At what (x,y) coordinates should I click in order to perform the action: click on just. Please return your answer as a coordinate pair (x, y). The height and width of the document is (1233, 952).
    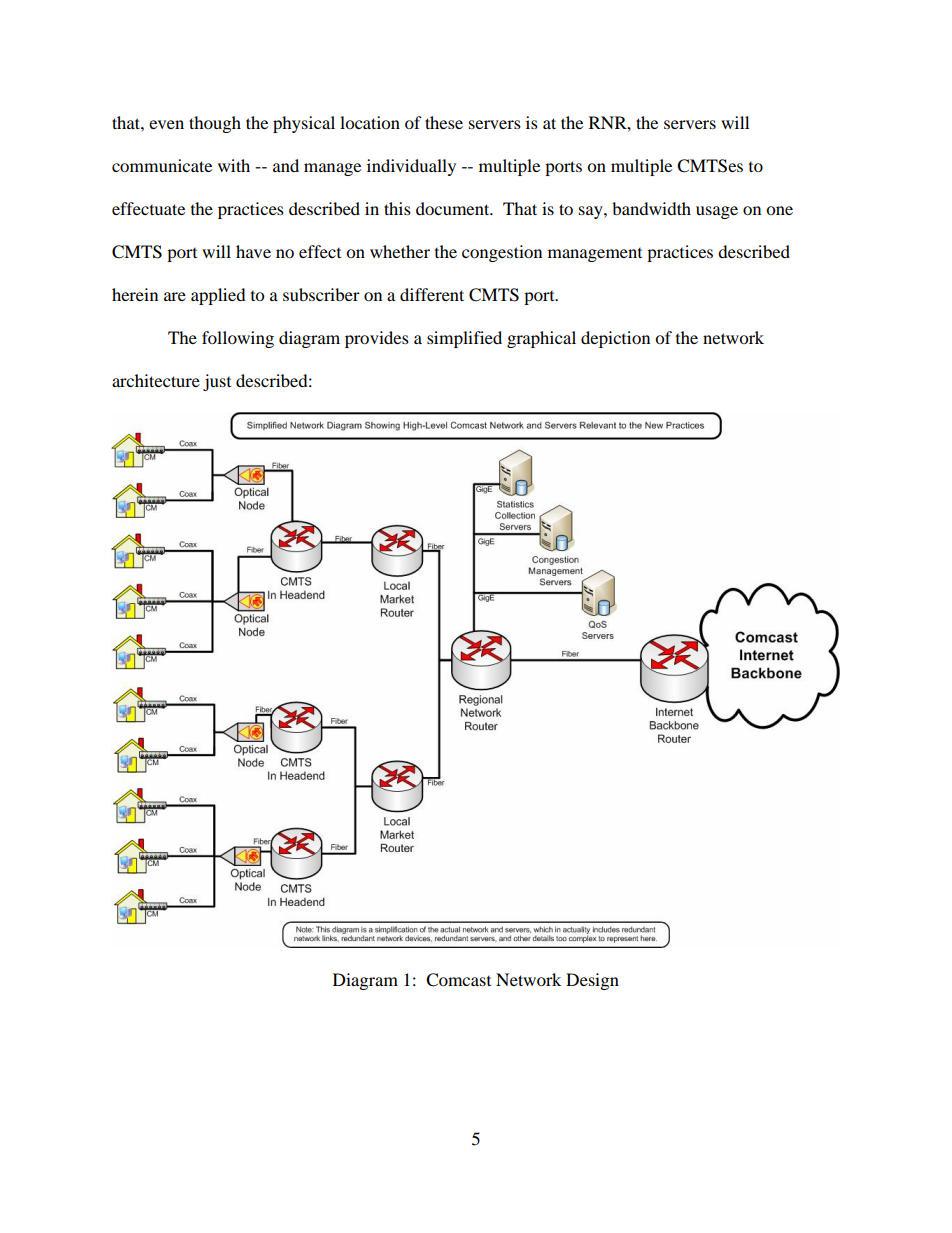
    Looking at the image, I should click on (217, 382).
